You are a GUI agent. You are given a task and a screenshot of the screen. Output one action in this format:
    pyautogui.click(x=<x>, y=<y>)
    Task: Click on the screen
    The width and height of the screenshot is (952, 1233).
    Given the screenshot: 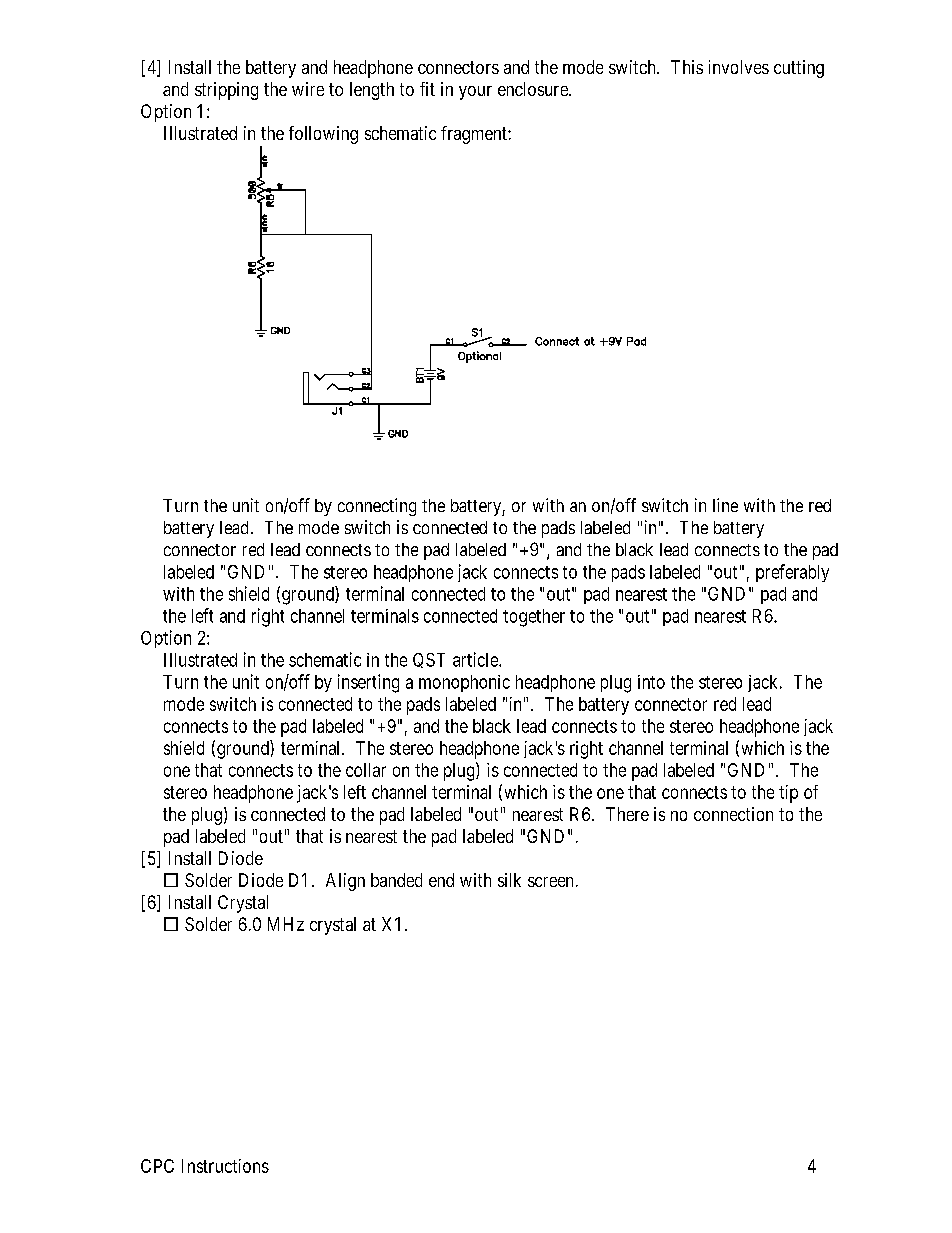 What is the action you would take?
    pyautogui.click(x=552, y=882)
